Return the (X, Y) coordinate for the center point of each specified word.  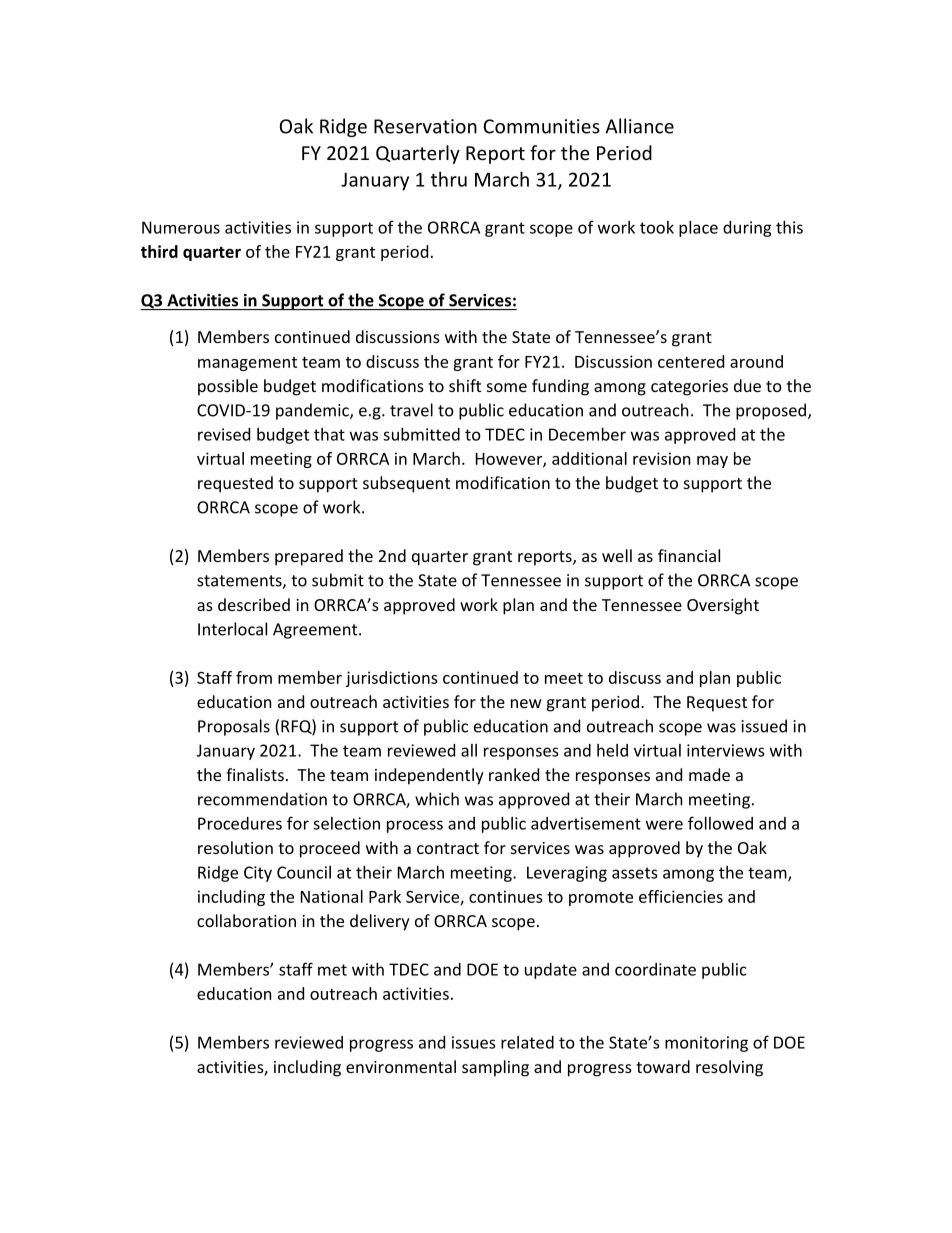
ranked (514, 774)
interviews (726, 750)
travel (411, 410)
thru (449, 179)
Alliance (639, 126)
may (712, 462)
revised (224, 434)
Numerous (181, 227)
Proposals (234, 727)
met (332, 970)
